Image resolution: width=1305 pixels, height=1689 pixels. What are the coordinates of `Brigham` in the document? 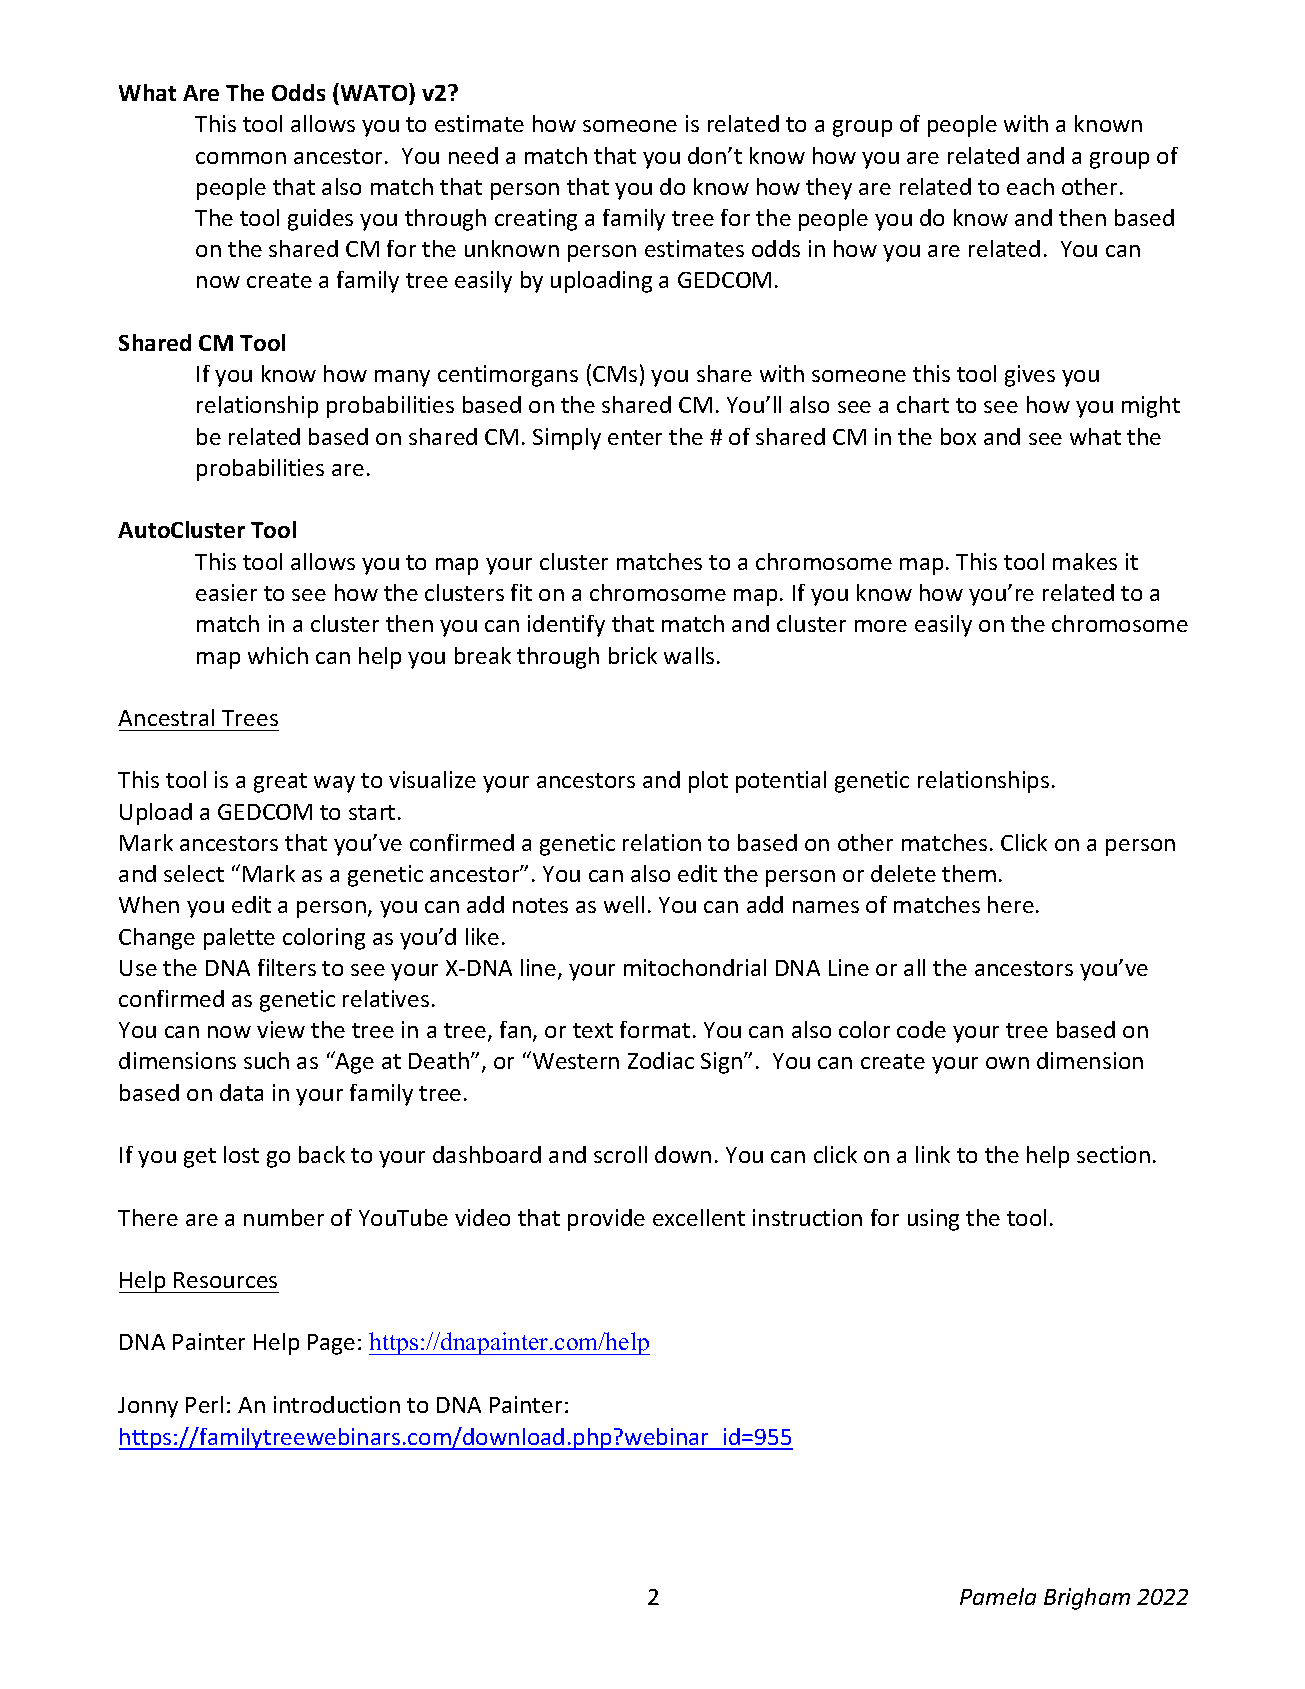 It's located at (1087, 1599).
